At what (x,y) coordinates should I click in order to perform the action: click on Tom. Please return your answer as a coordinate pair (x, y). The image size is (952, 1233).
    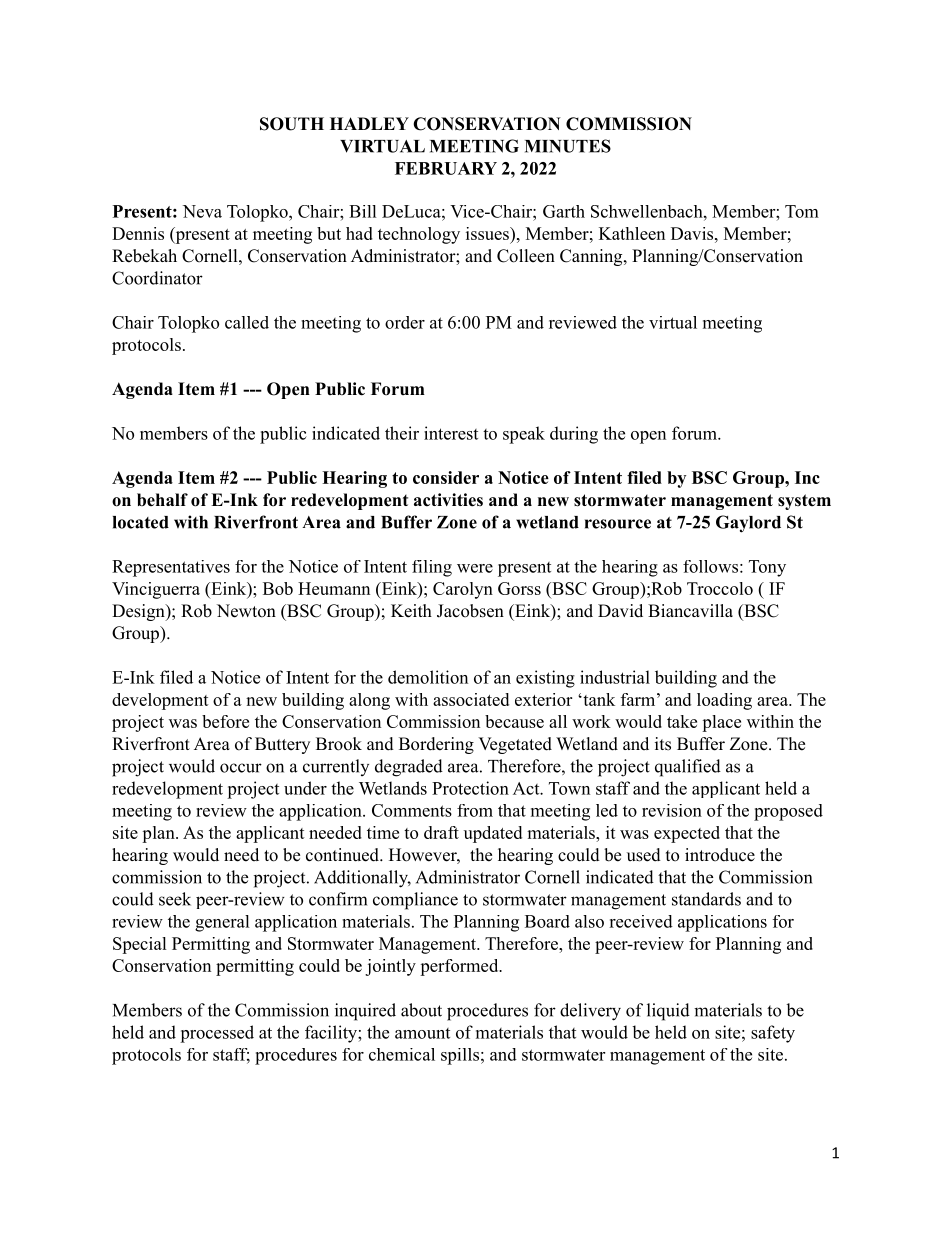
    Looking at the image, I should click on (802, 211).
